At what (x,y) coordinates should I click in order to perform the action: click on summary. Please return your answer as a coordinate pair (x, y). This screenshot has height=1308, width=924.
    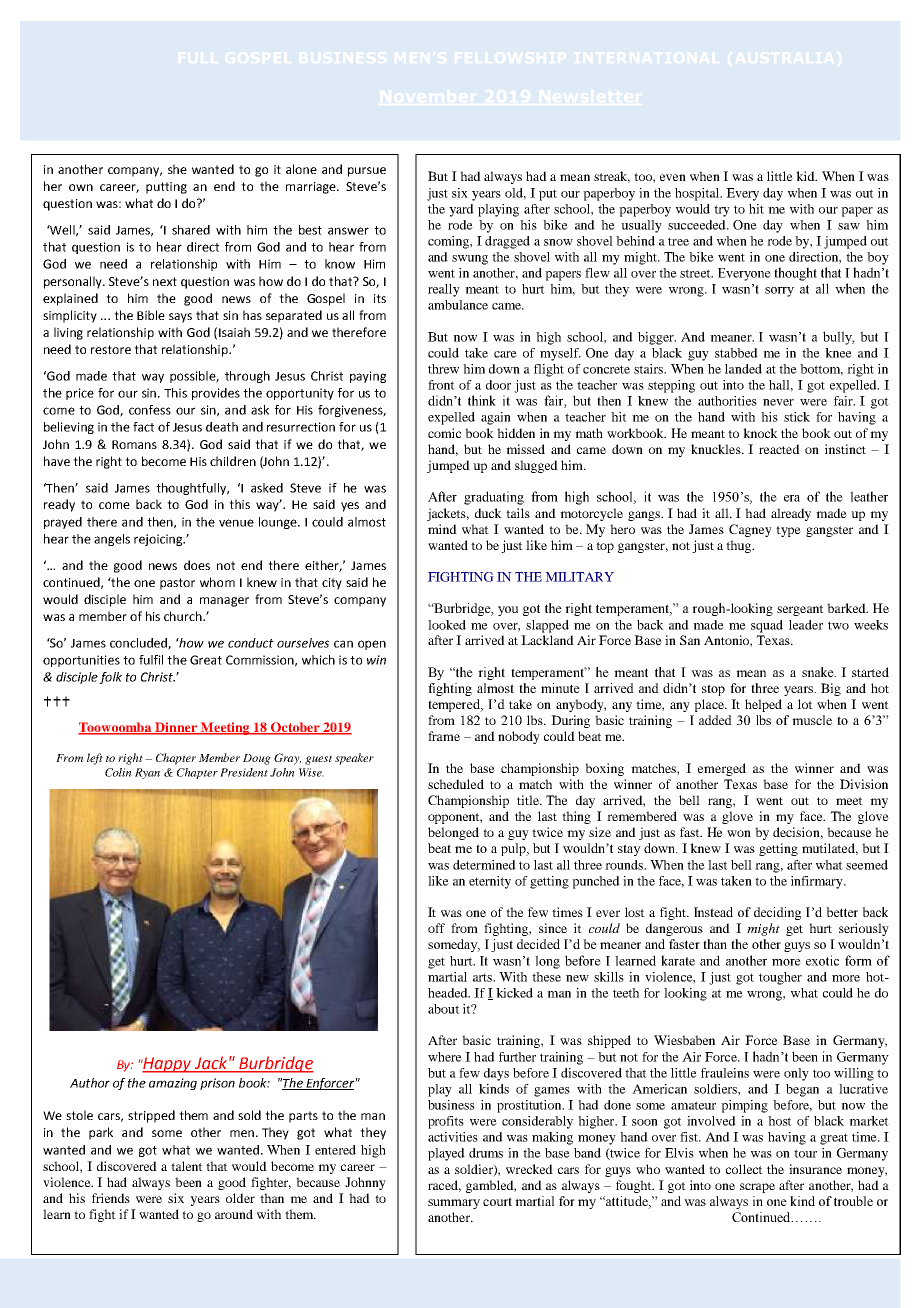
    Looking at the image, I should click on (454, 1204).
